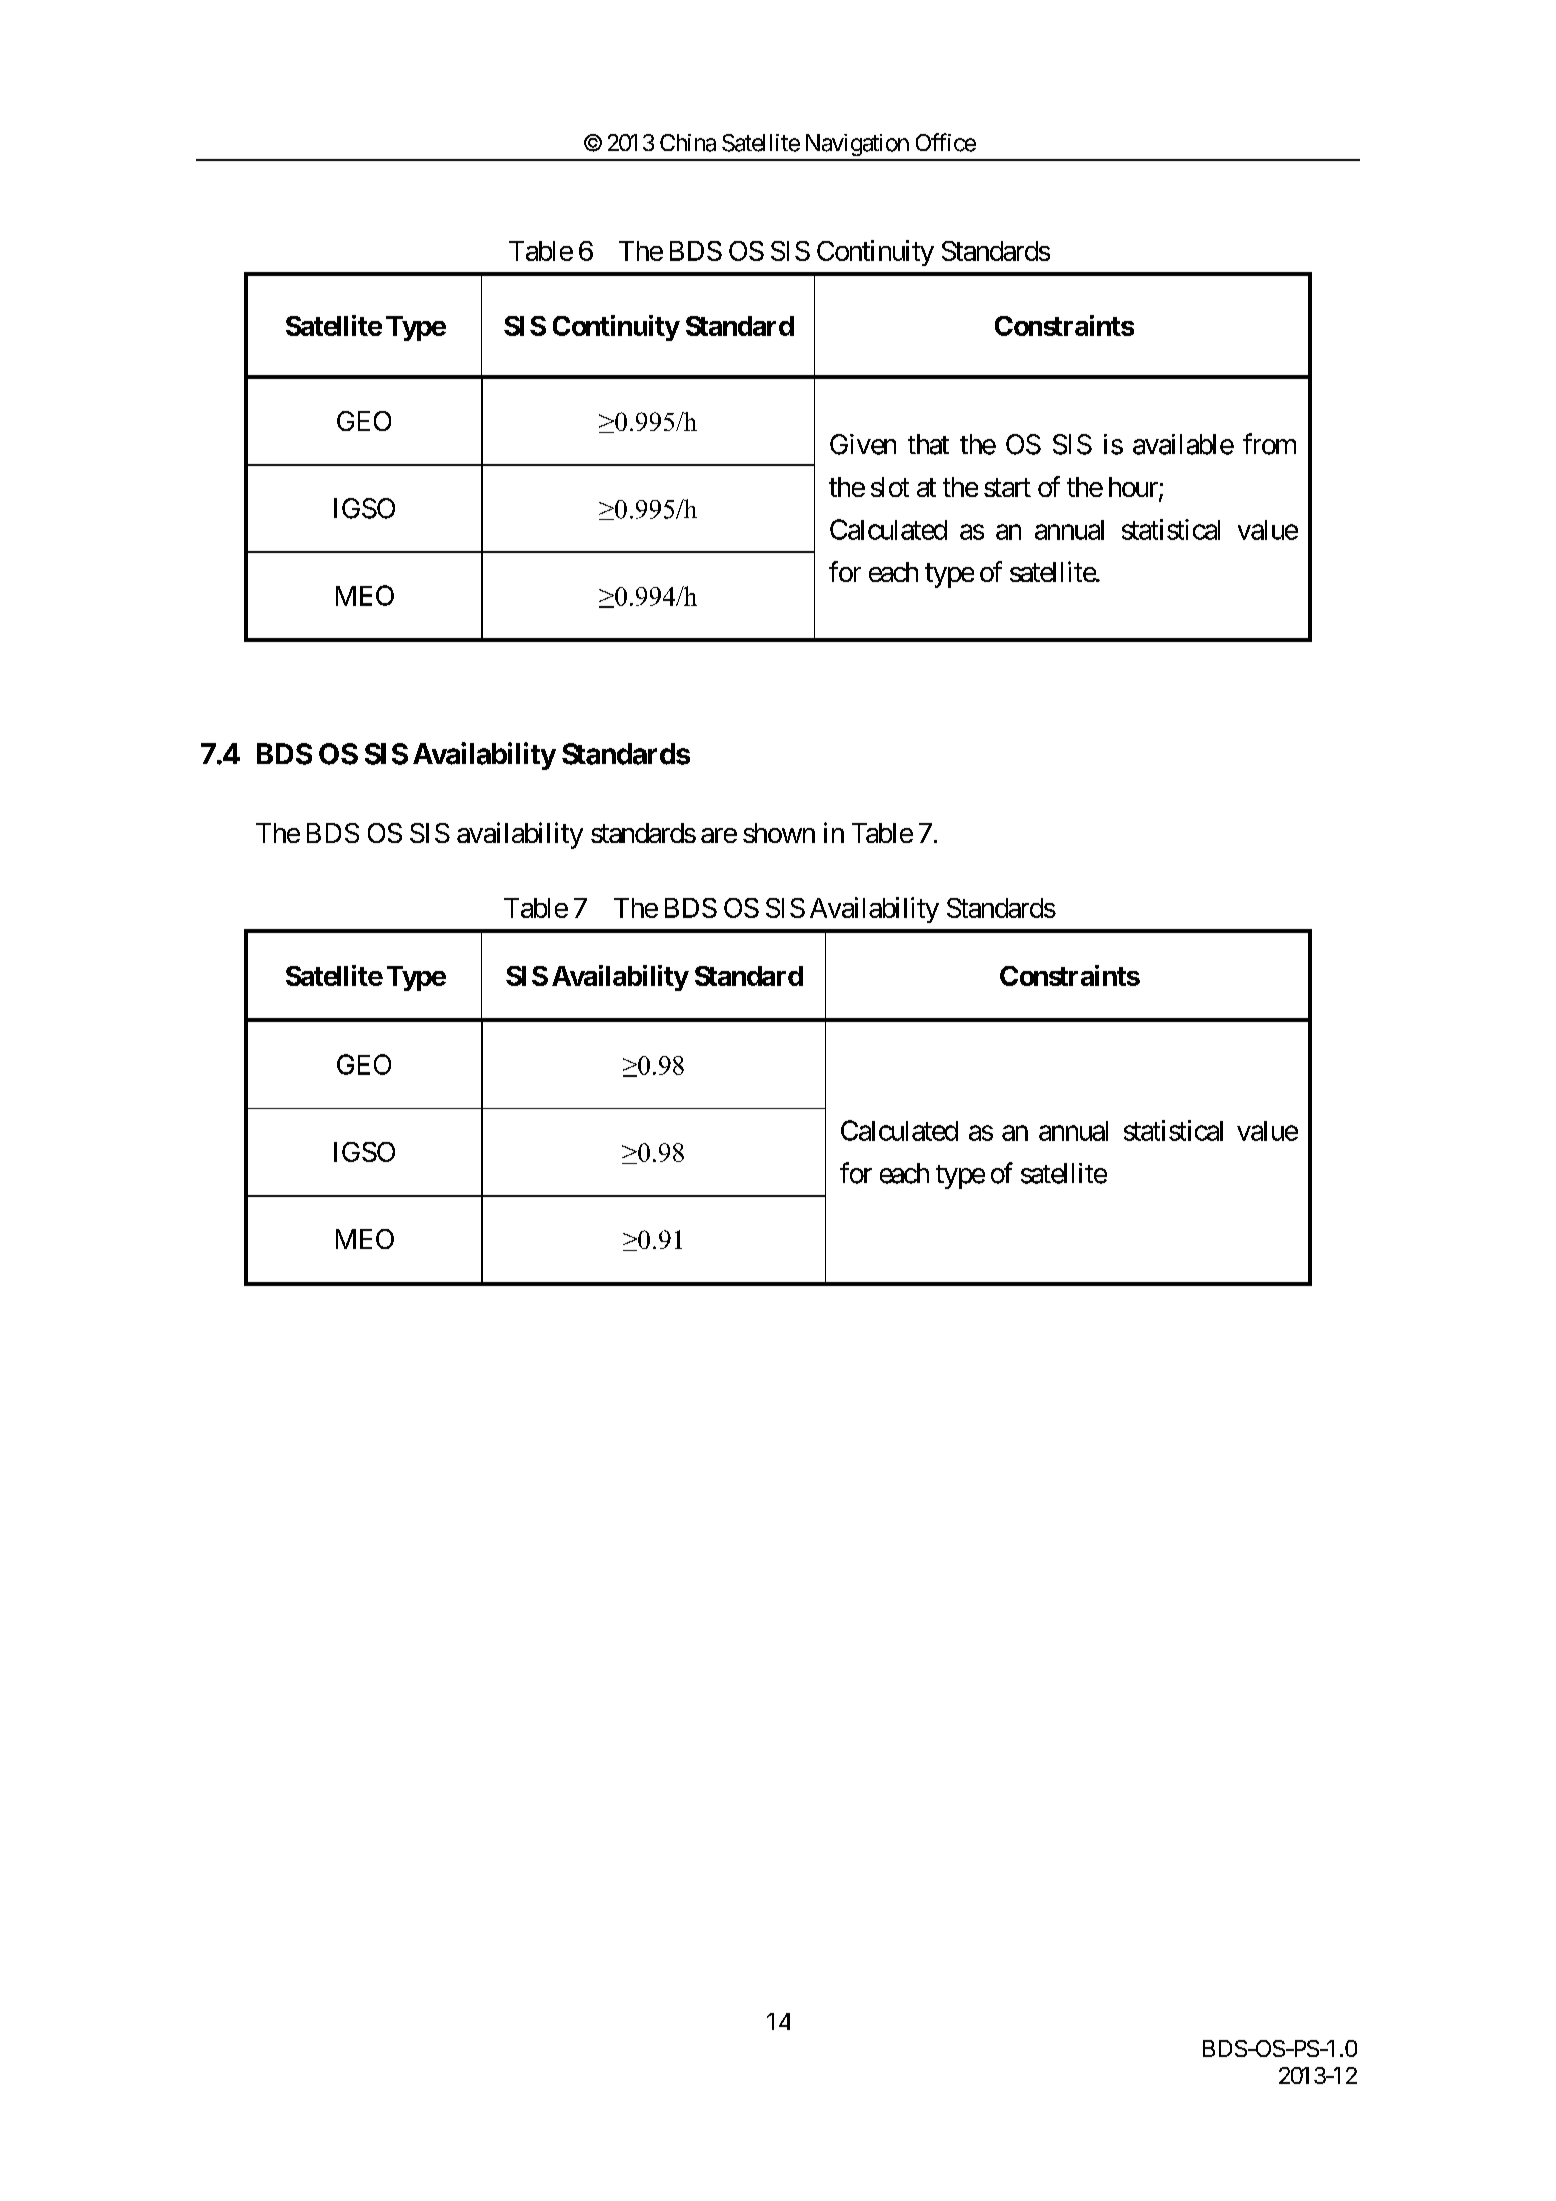  I want to click on shown, so click(779, 833).
